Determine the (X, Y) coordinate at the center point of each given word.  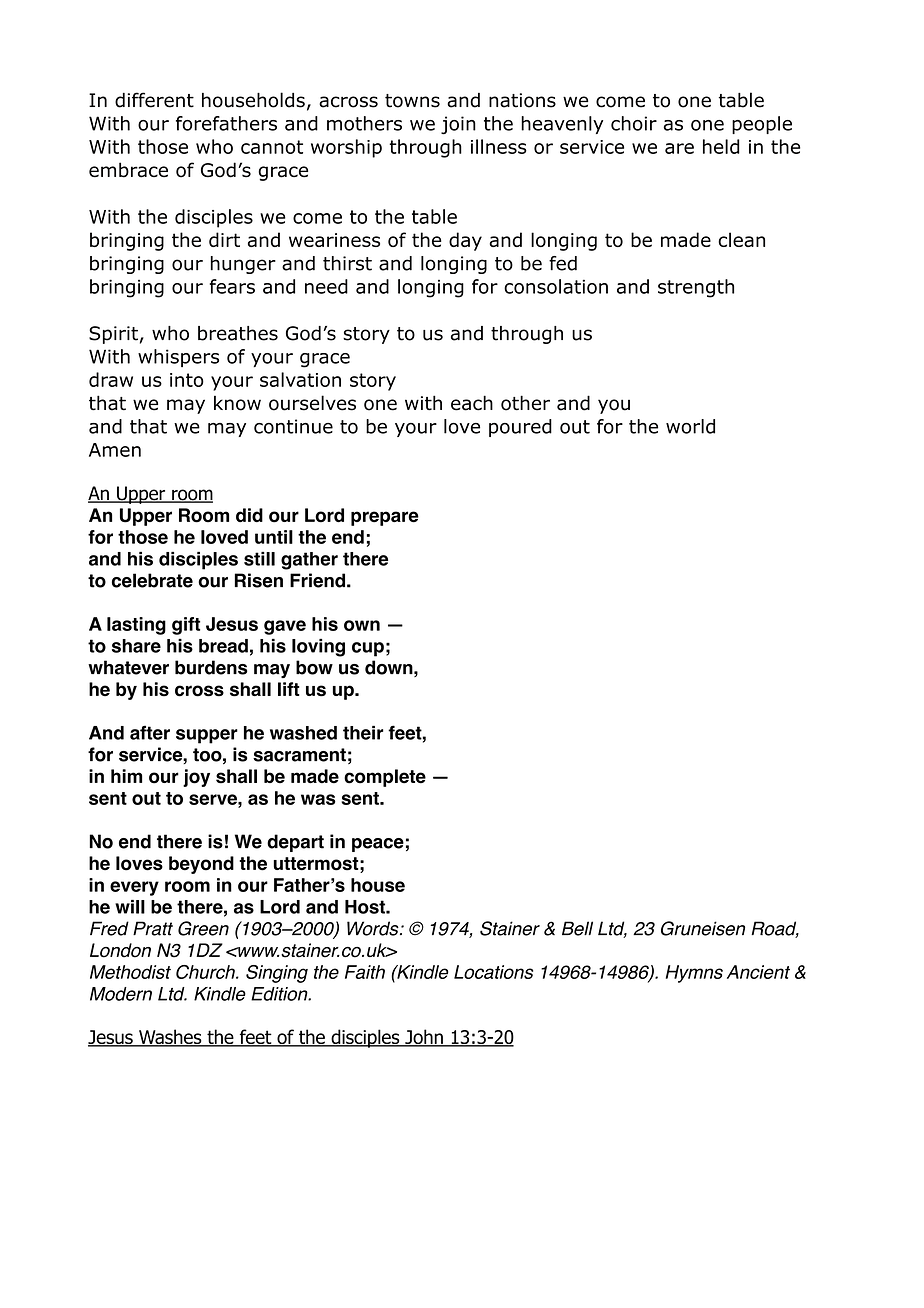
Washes (170, 1038)
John (424, 1038)
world (690, 426)
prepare (385, 518)
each (472, 403)
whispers (178, 358)
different (154, 100)
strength (696, 288)
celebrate (152, 580)
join (458, 125)
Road (775, 929)
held (721, 146)
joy (196, 778)
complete (385, 778)
